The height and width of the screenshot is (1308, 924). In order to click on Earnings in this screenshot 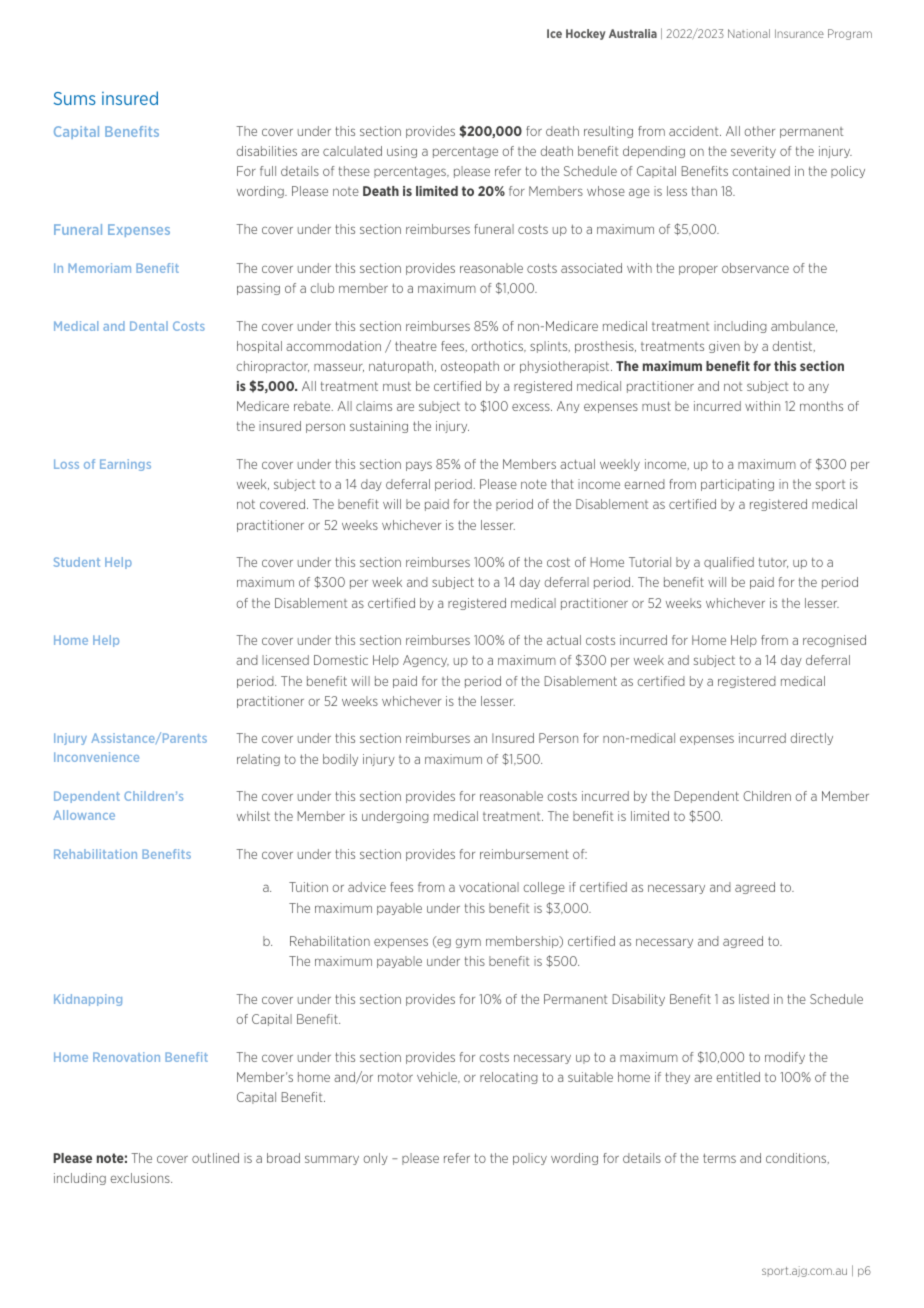, I will do `click(125, 465)`.
